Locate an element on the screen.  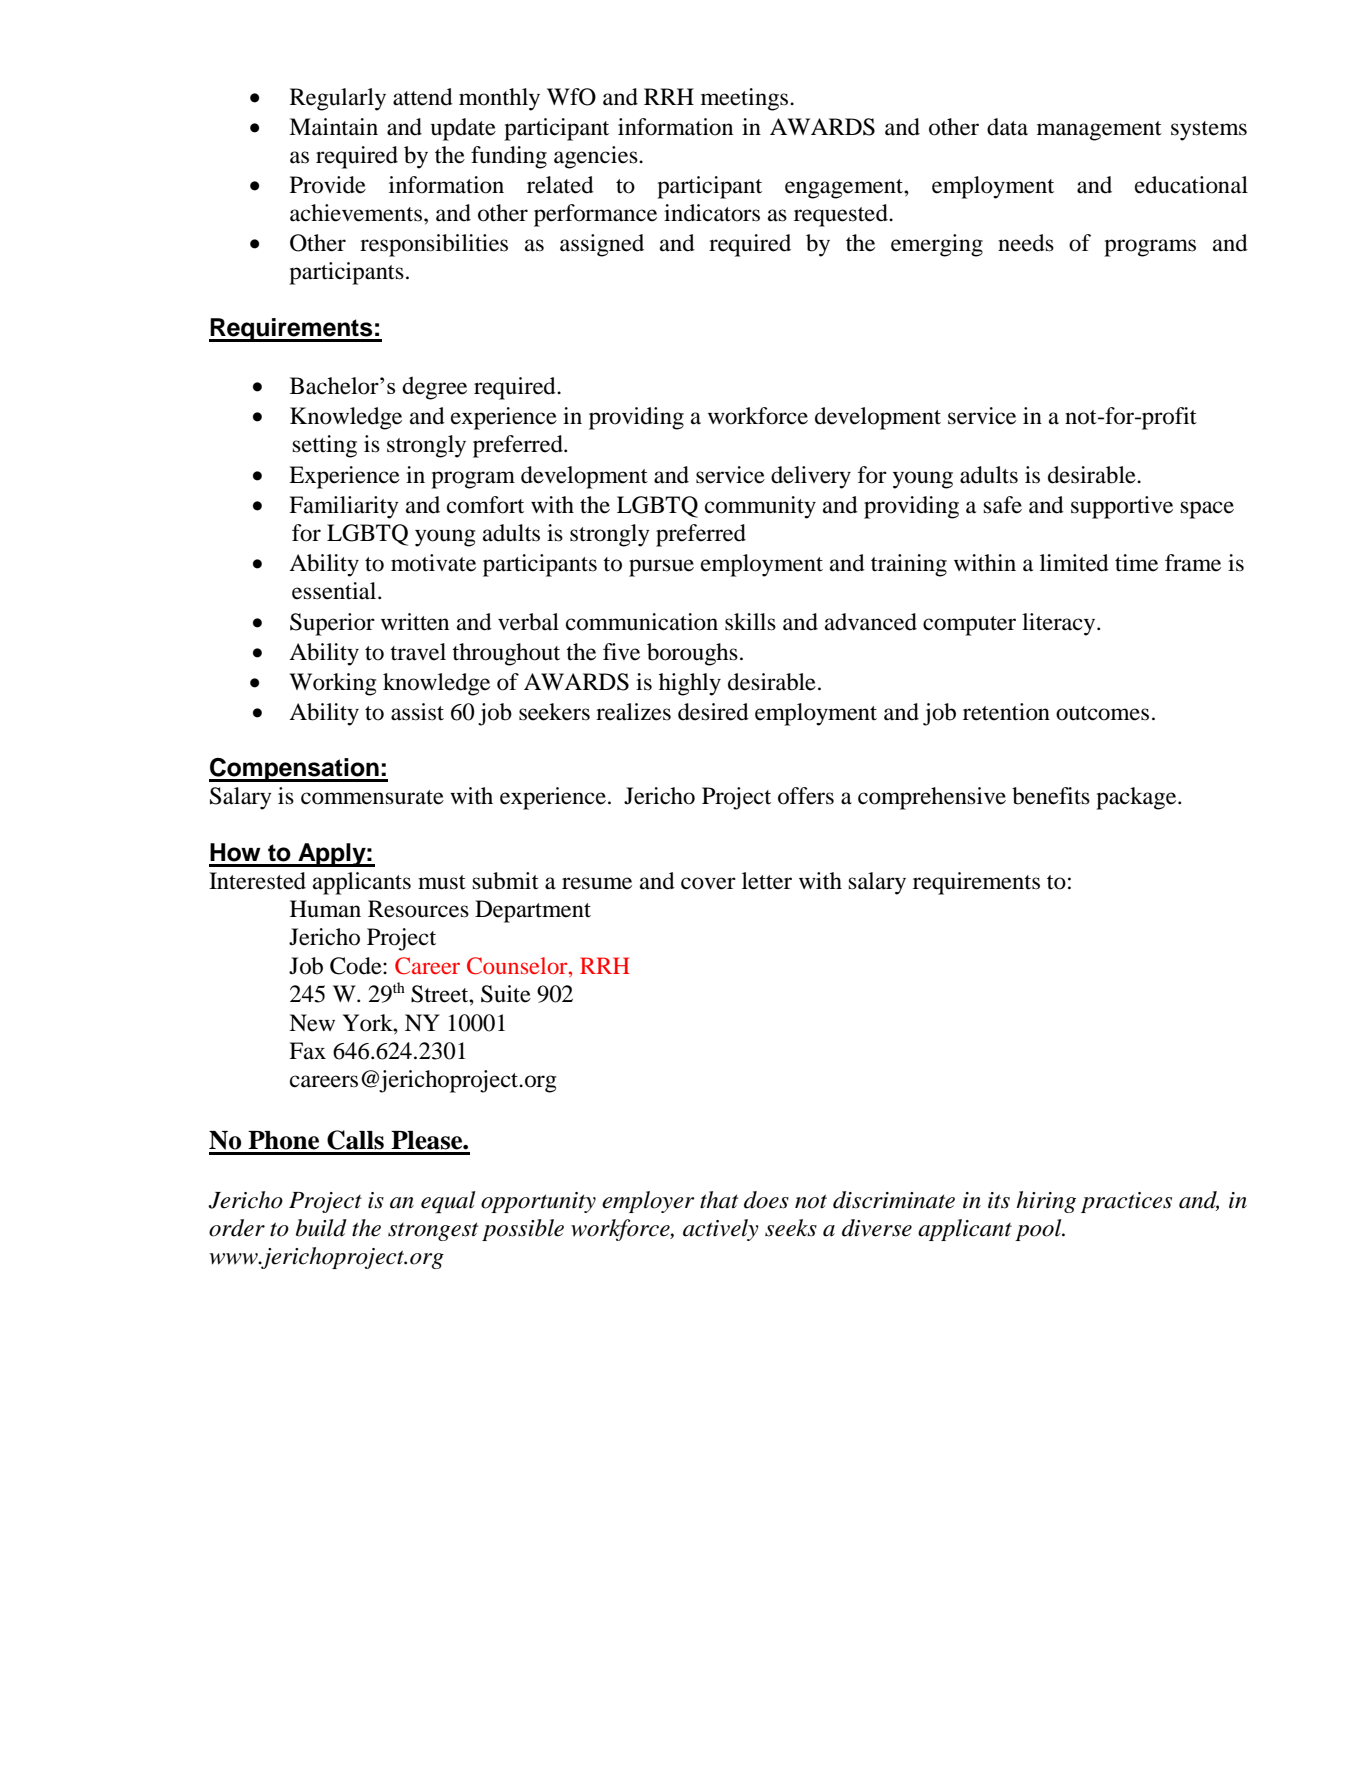
build is located at coordinates (321, 1228).
